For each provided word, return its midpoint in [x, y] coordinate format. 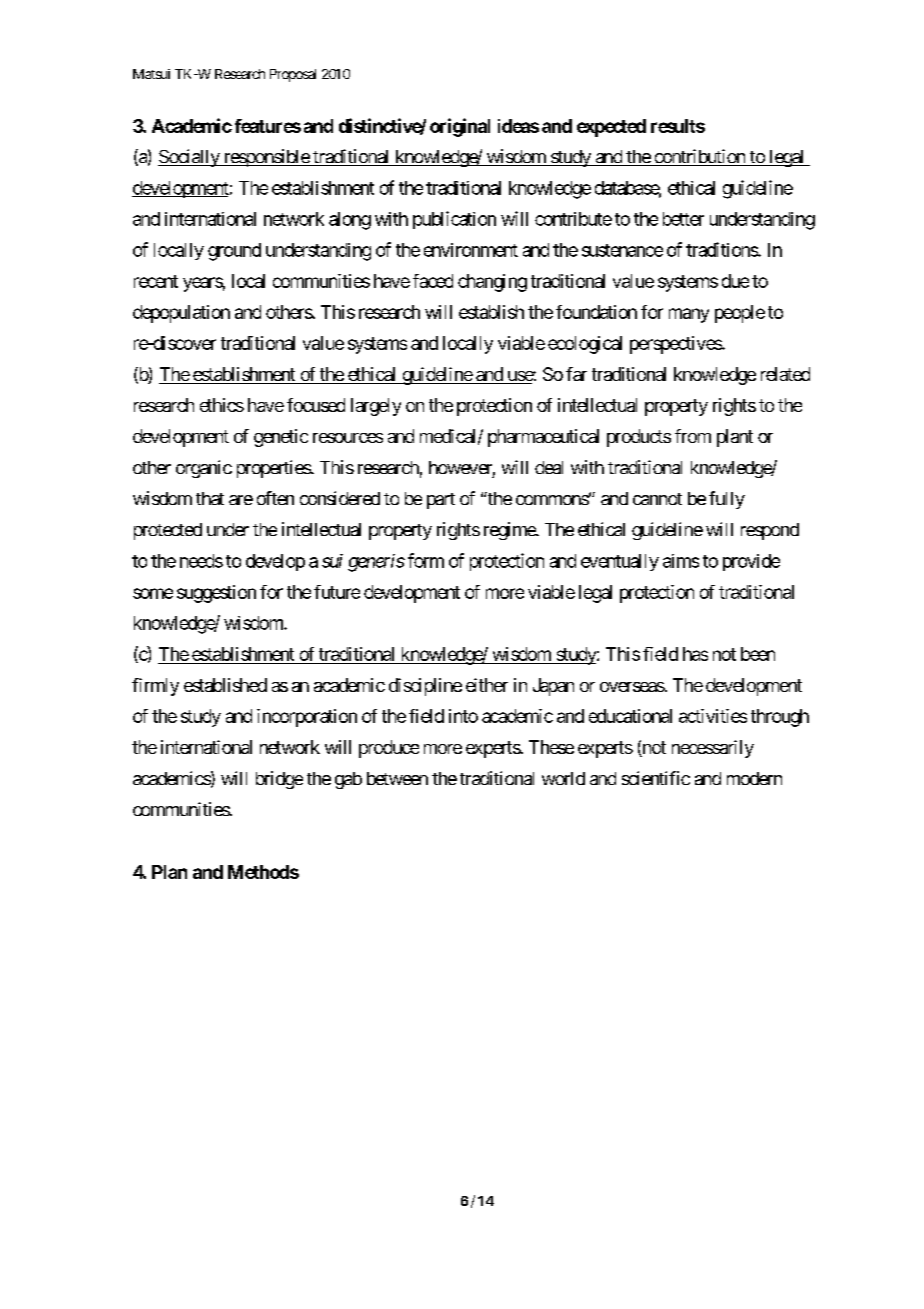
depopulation [181, 314]
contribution [699, 157]
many [689, 315]
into [463, 716]
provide [751, 562]
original [460, 127]
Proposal [293, 75]
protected [168, 531]
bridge [279, 780]
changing [492, 283]
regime [510, 531]
